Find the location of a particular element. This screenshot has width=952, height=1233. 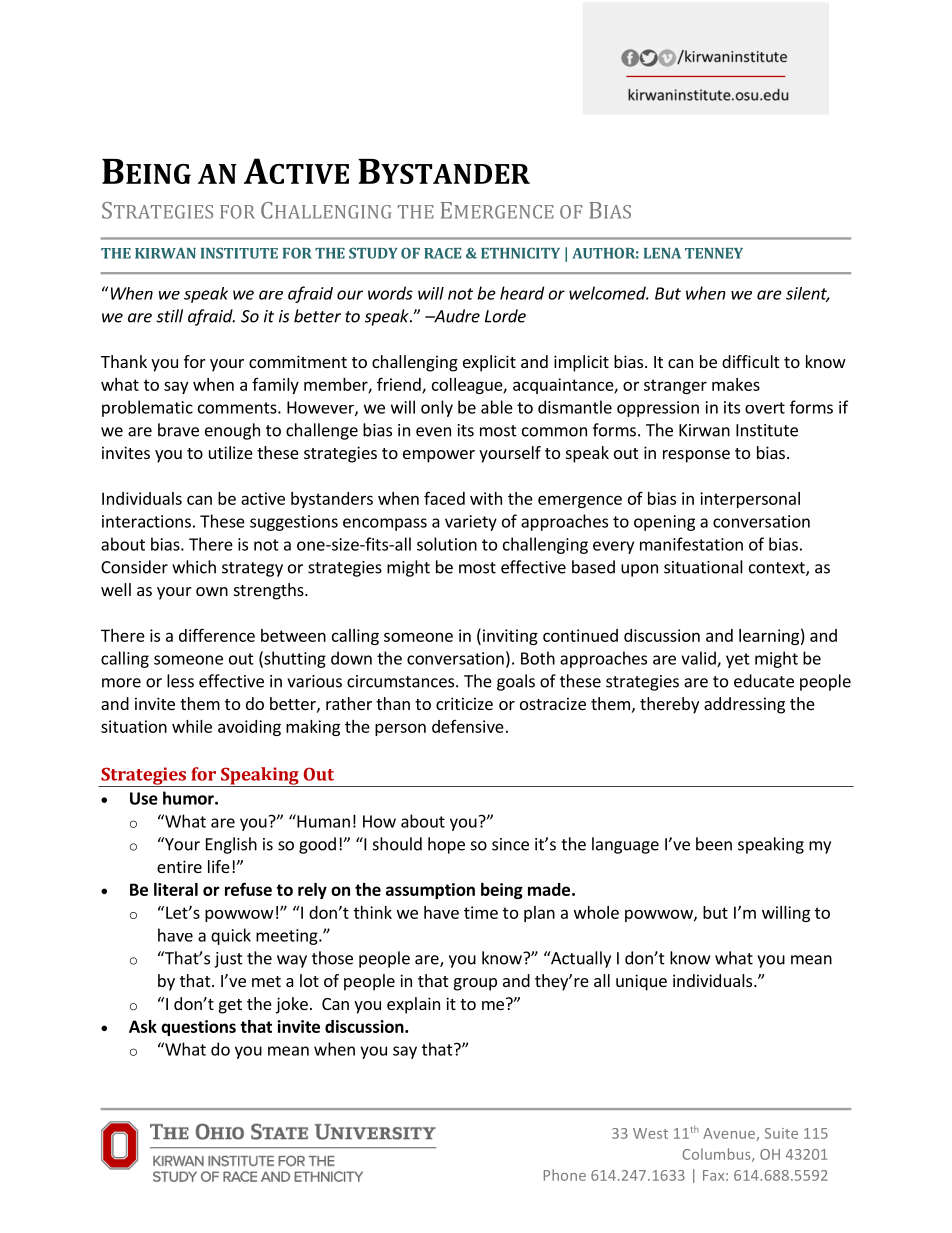

Columbus is located at coordinates (717, 1155).
